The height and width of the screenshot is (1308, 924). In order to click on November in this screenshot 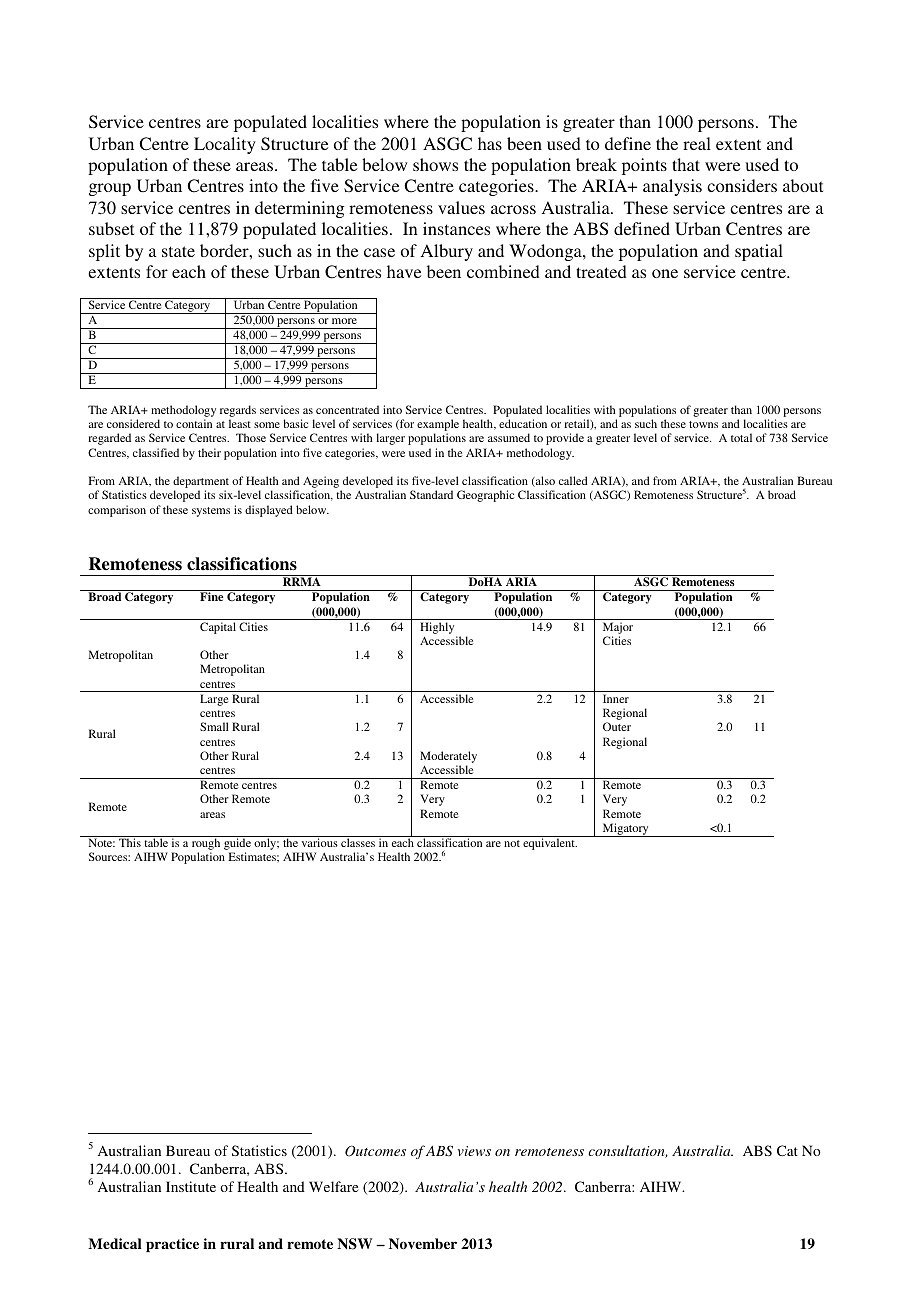, I will do `click(423, 1243)`.
